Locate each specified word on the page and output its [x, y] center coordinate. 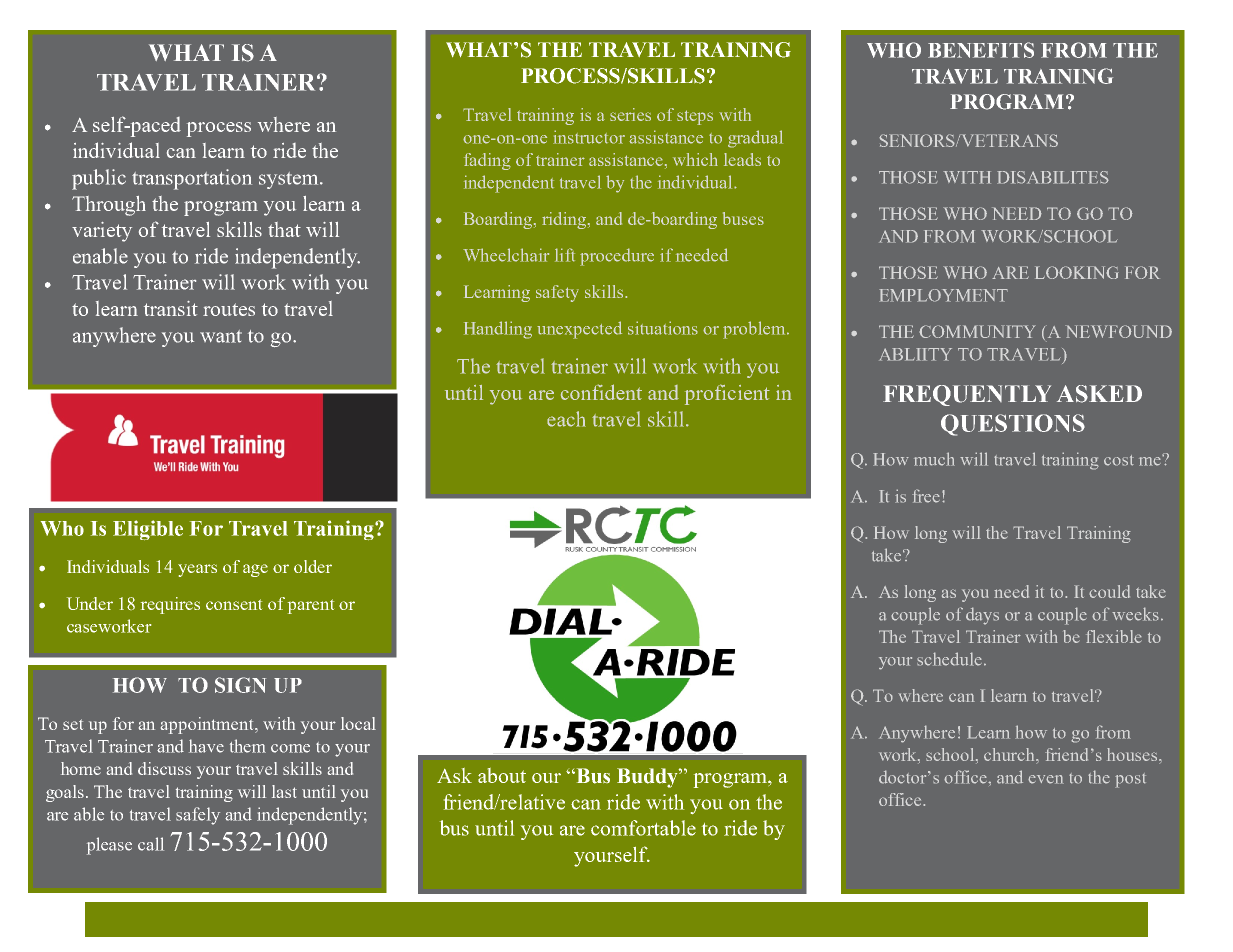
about [502, 775]
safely [198, 816]
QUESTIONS [1013, 425]
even [1046, 779]
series [630, 114]
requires [170, 605]
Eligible [148, 530]
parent [311, 606]
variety [102, 232]
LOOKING [1077, 272]
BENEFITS [981, 50]
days [982, 616]
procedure [617, 257]
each [566, 419]
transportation [192, 179]
